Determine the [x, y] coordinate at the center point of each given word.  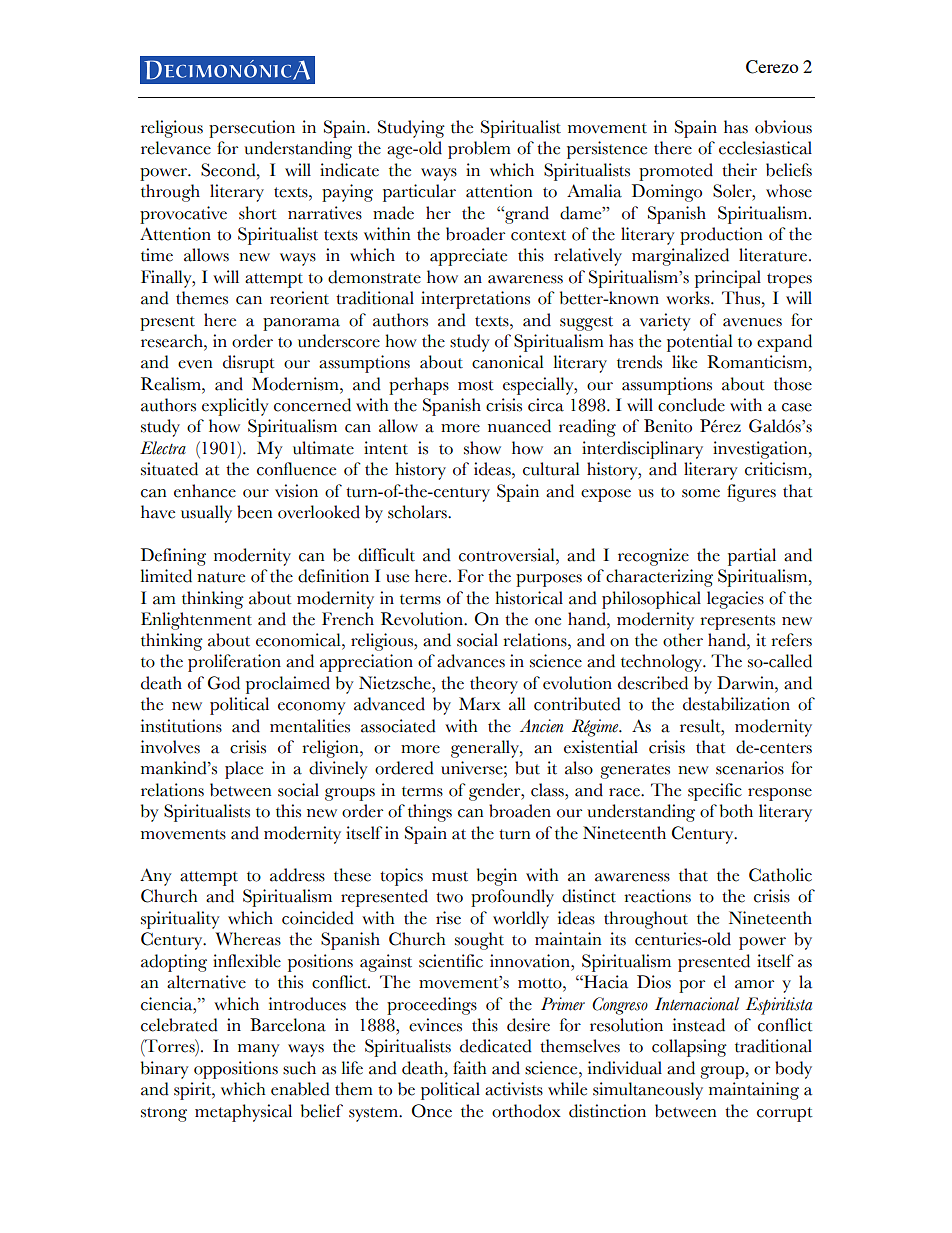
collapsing [689, 1048]
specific [715, 792]
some [701, 493]
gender [496, 792]
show [482, 448]
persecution [252, 129]
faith [469, 1068]
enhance [205, 491]
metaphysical [243, 1113]
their [739, 170]
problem [479, 150]
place [244, 770]
